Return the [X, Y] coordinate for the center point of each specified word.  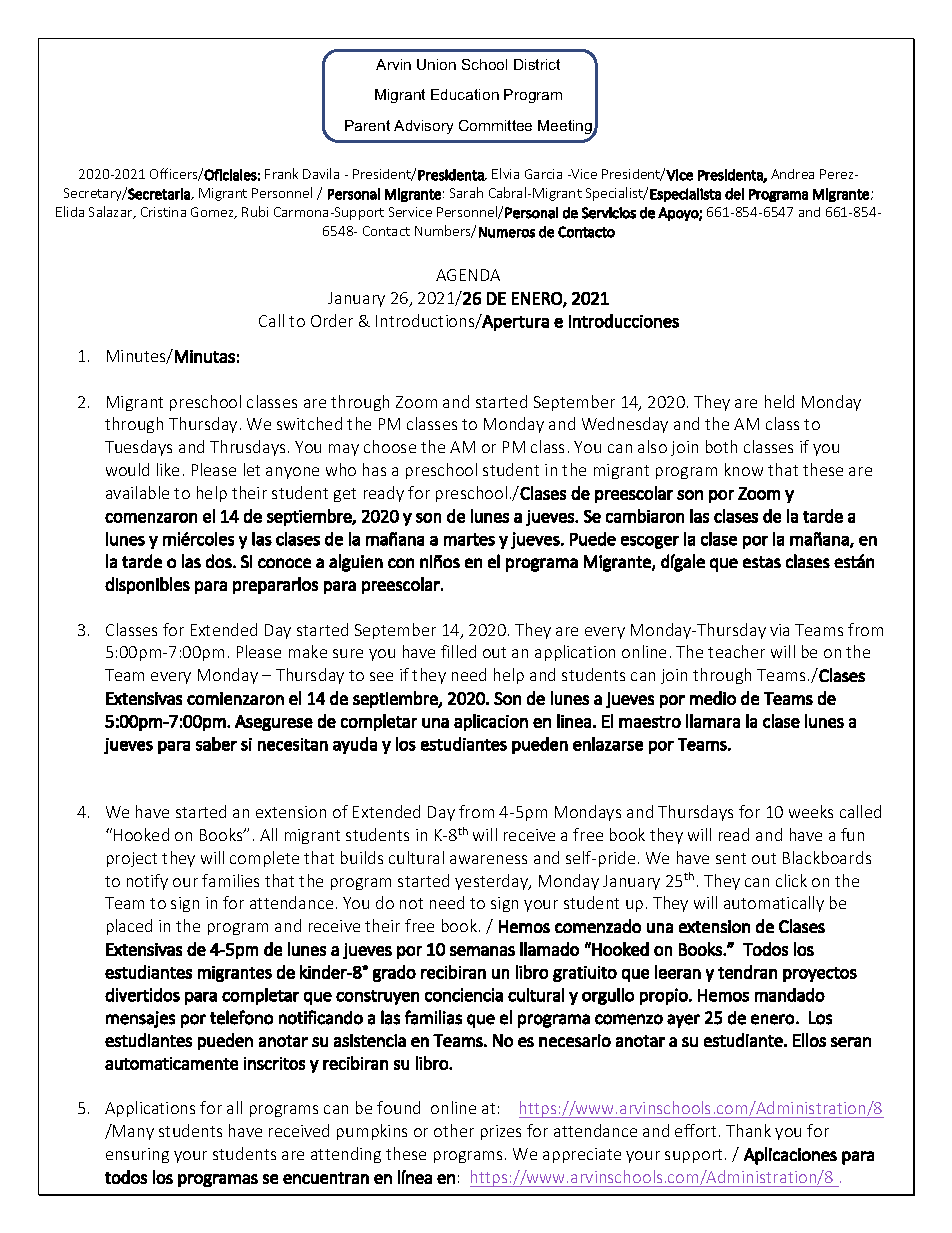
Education [465, 94]
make [308, 651]
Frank [281, 173]
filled [458, 651]
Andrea [792, 174]
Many [132, 1132]
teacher [736, 651]
